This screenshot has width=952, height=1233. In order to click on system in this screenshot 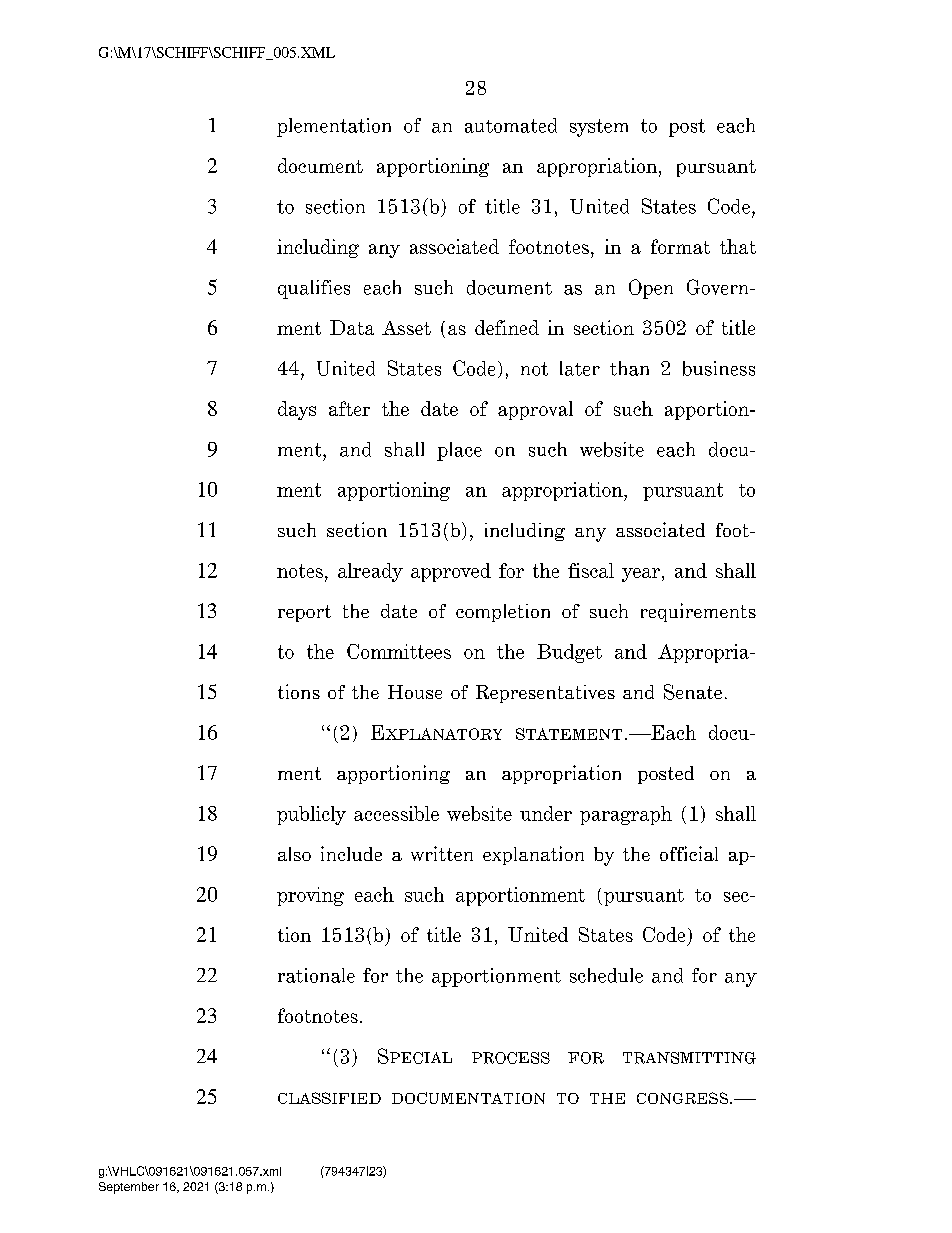, I will do `click(599, 128)`.
